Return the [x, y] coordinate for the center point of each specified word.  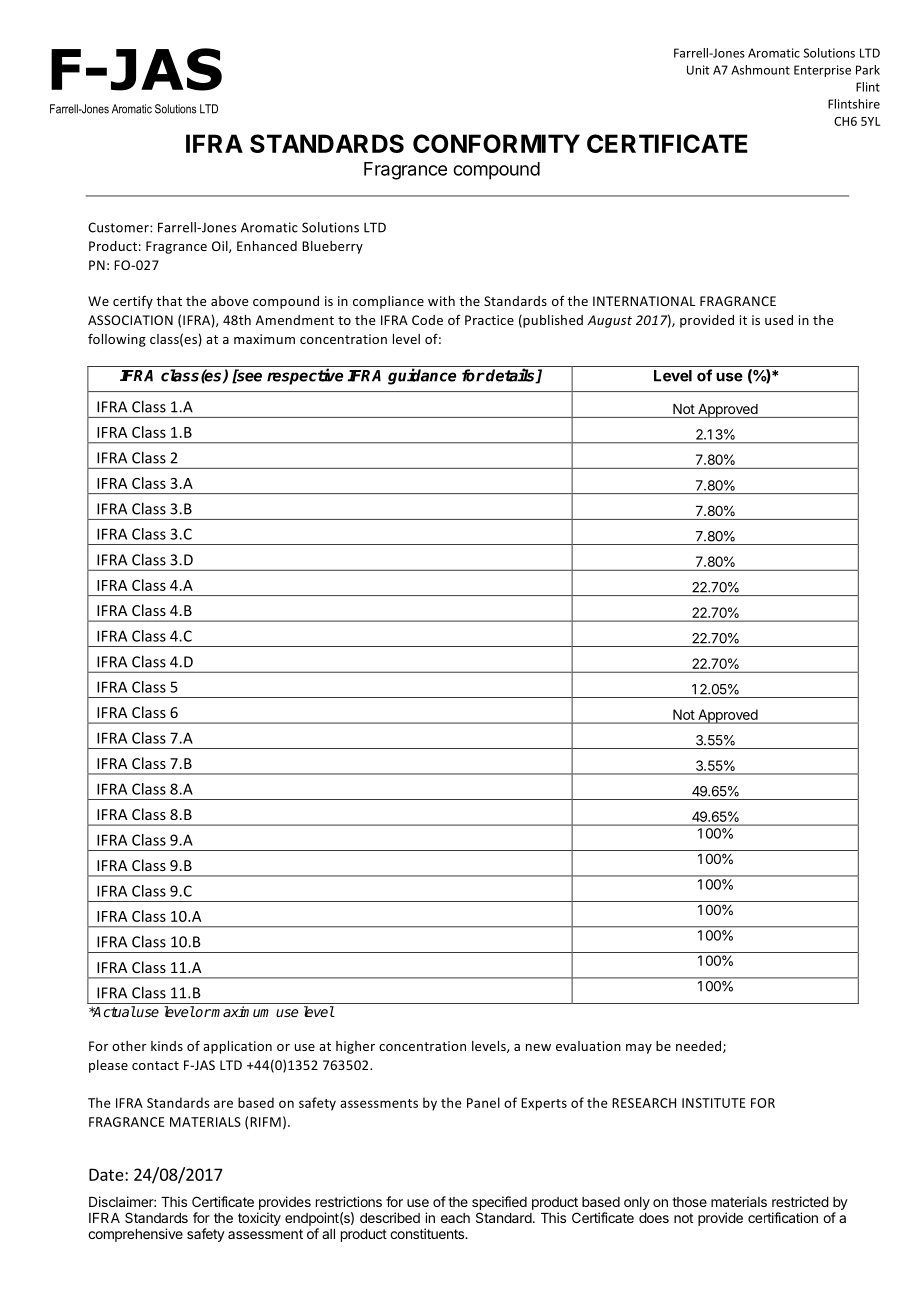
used [779, 320]
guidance [422, 376]
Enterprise [822, 71]
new [538, 1047]
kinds [167, 1046]
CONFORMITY [496, 143]
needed [700, 1047]
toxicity [259, 1219]
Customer [119, 227]
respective [305, 376]
